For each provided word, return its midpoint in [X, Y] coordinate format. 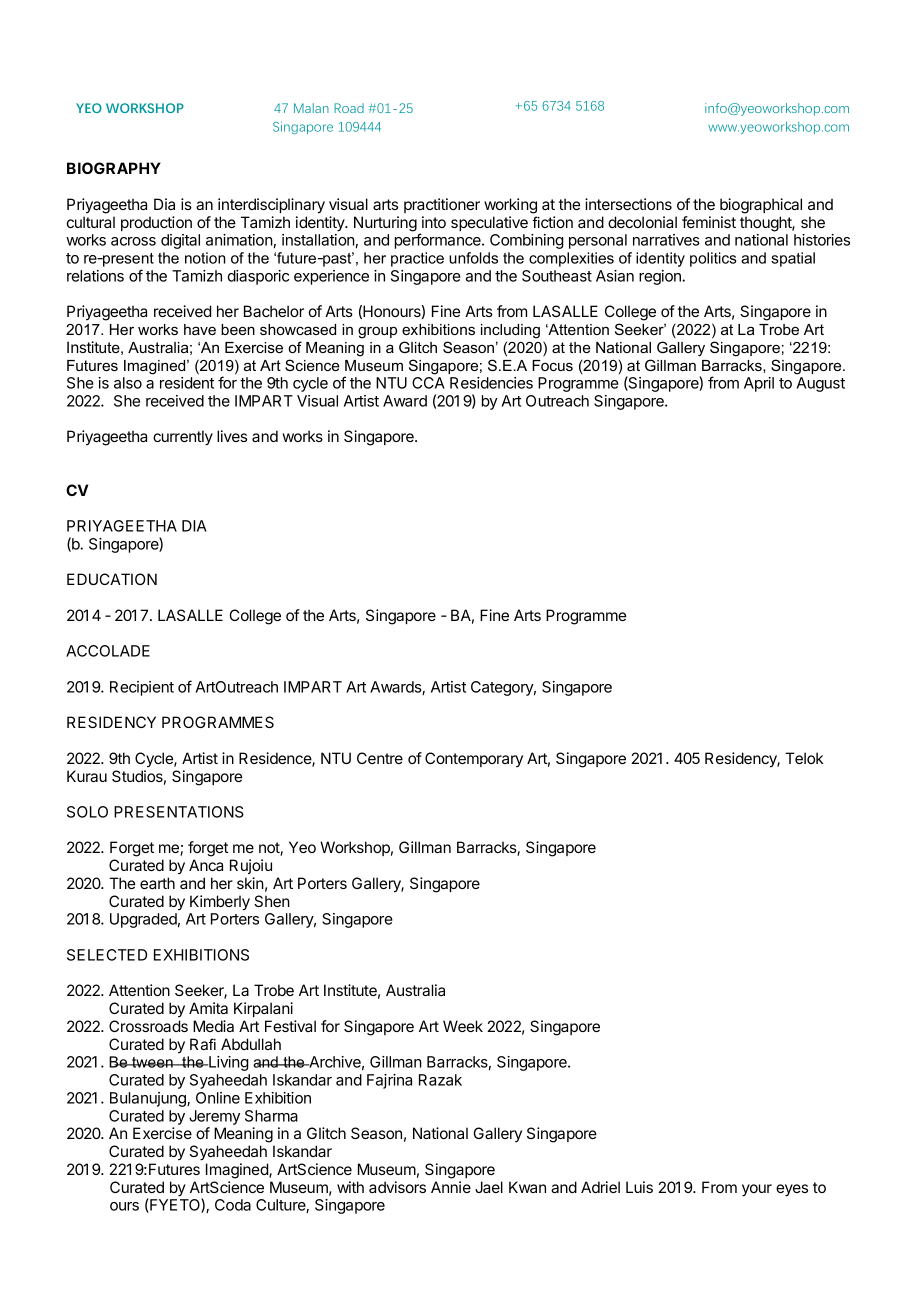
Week [463, 1026]
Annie [451, 1187]
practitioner [442, 205]
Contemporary [474, 759]
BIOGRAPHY [114, 168]
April [759, 384]
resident [187, 383]
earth [157, 883]
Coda [233, 1205]
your [757, 1190]
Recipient [142, 688]
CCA [428, 383]
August [820, 384]
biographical [761, 206]
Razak [440, 1080]
